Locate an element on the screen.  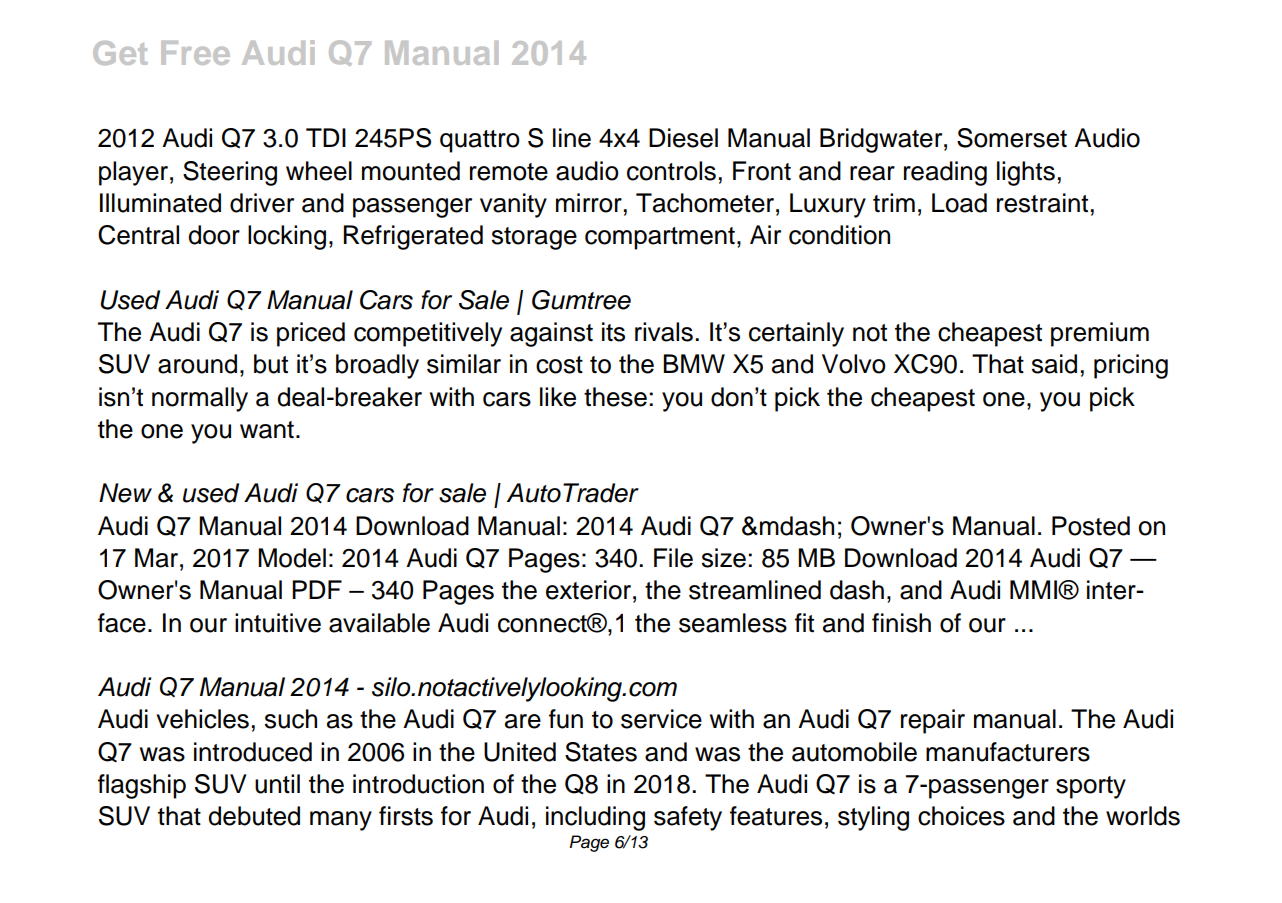
Free is located at coordinates (195, 53).
